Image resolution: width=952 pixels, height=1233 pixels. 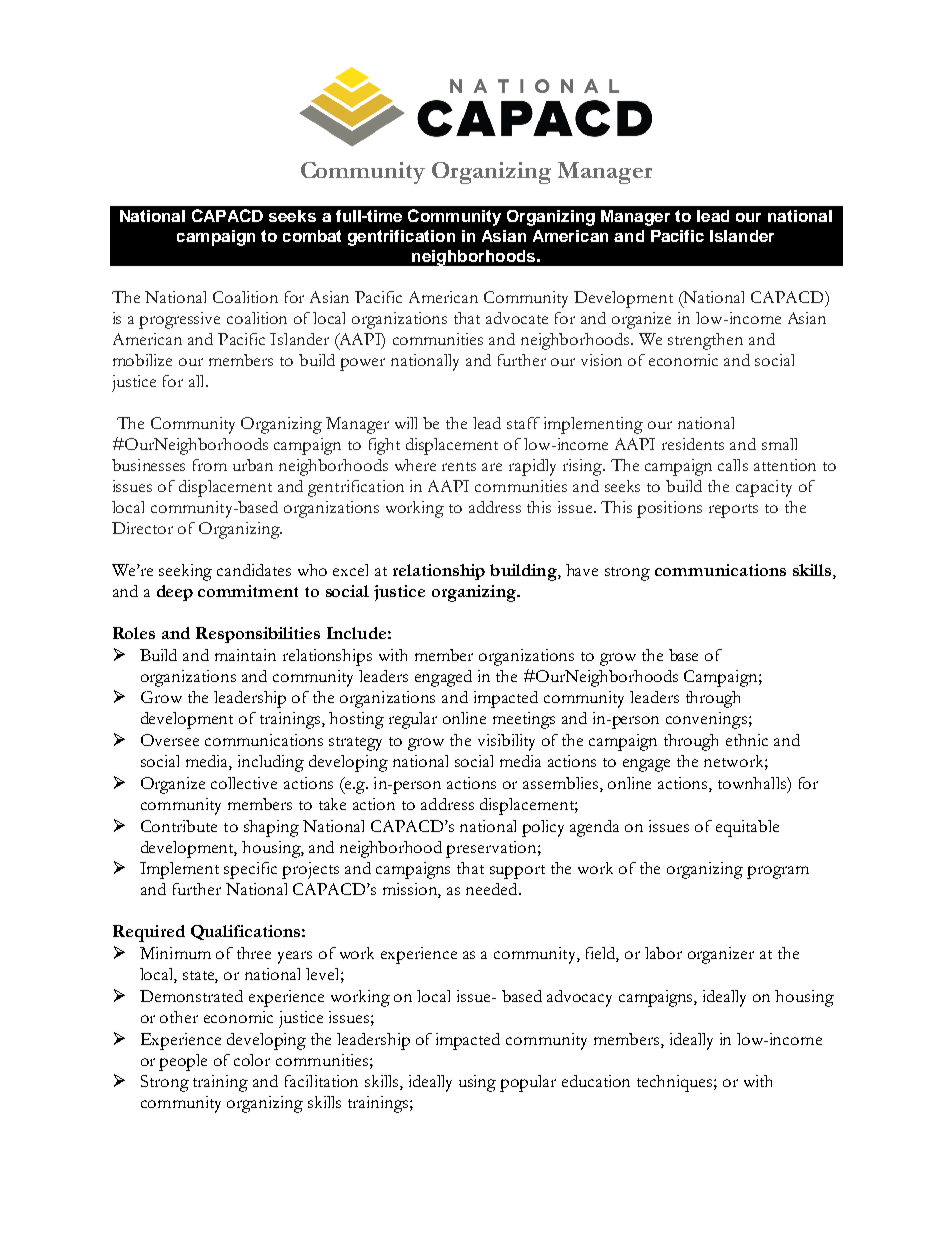 I want to click on visibility, so click(x=506, y=742).
